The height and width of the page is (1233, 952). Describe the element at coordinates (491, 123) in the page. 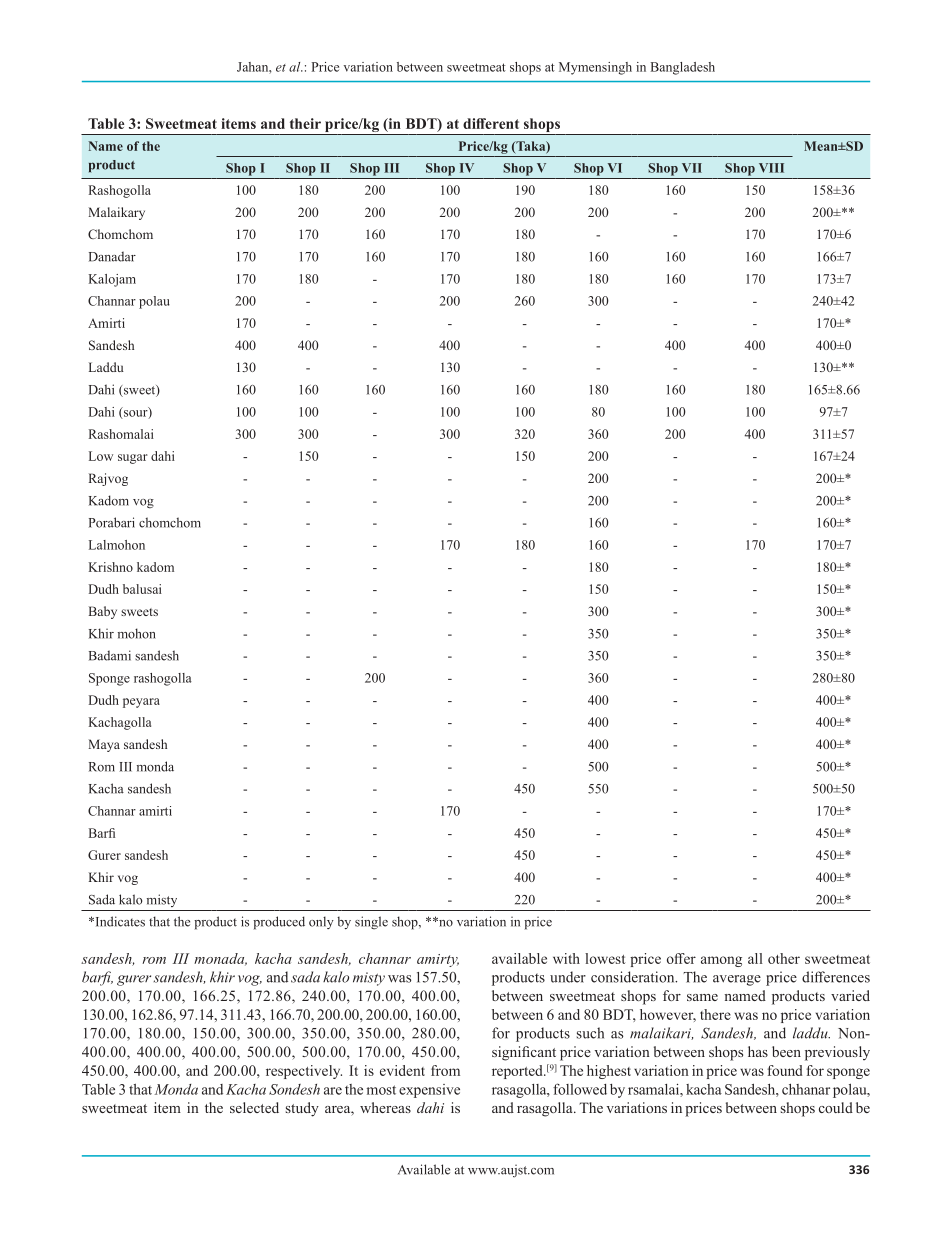

I see `different` at that location.
